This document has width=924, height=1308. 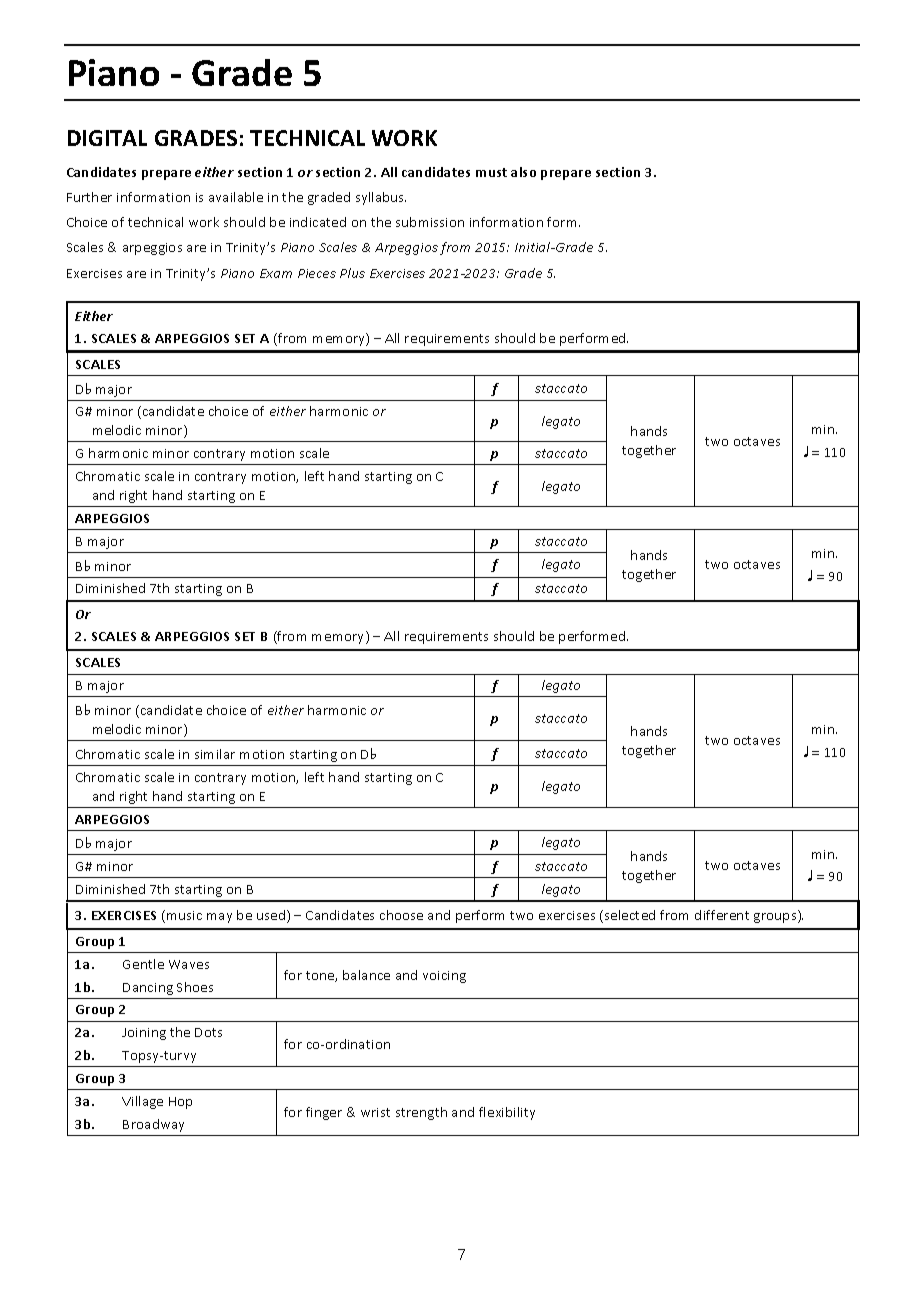 I want to click on similar, so click(x=215, y=754).
